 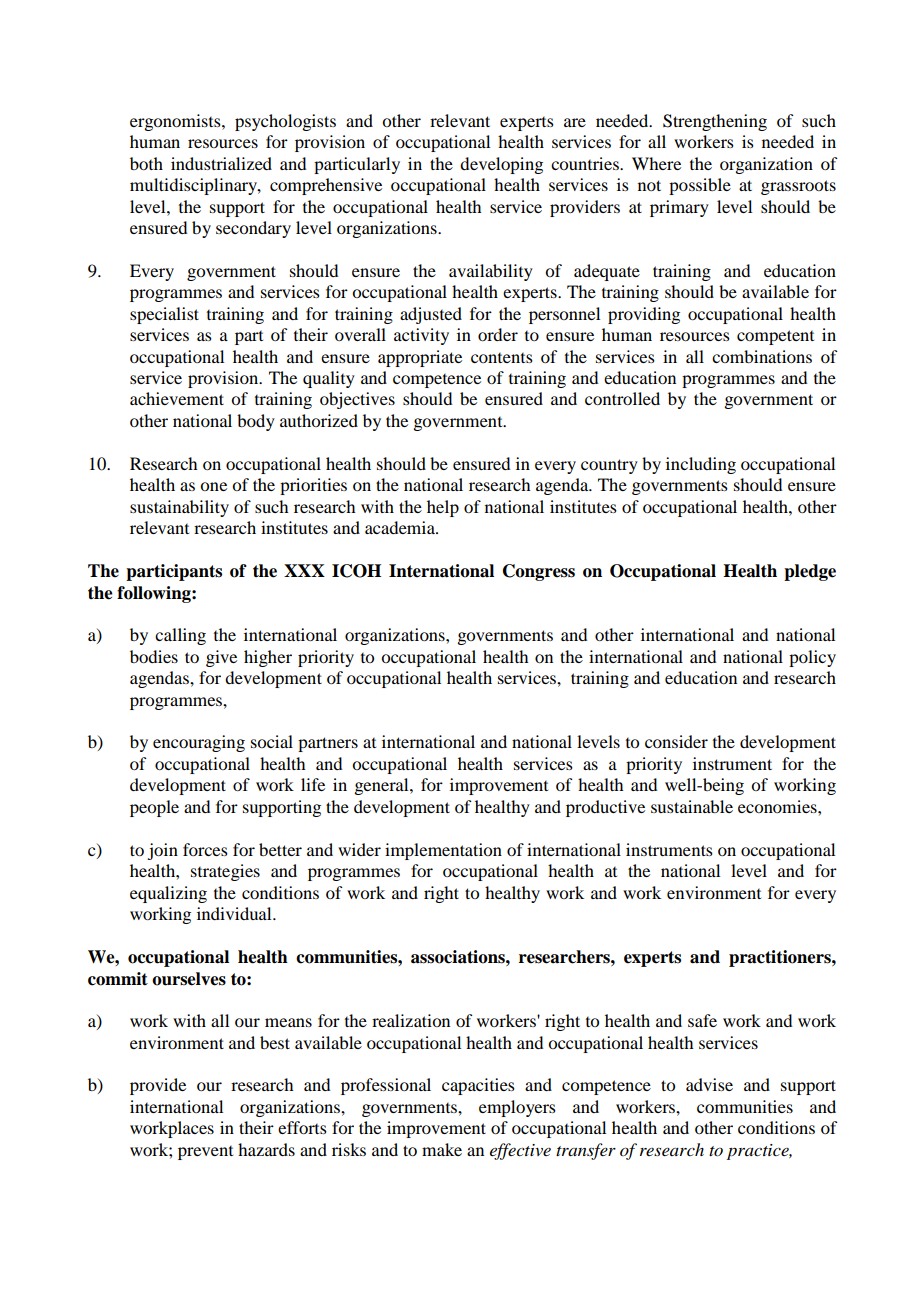 What do you see at coordinates (180, 636) in the image?
I see `calling` at bounding box center [180, 636].
